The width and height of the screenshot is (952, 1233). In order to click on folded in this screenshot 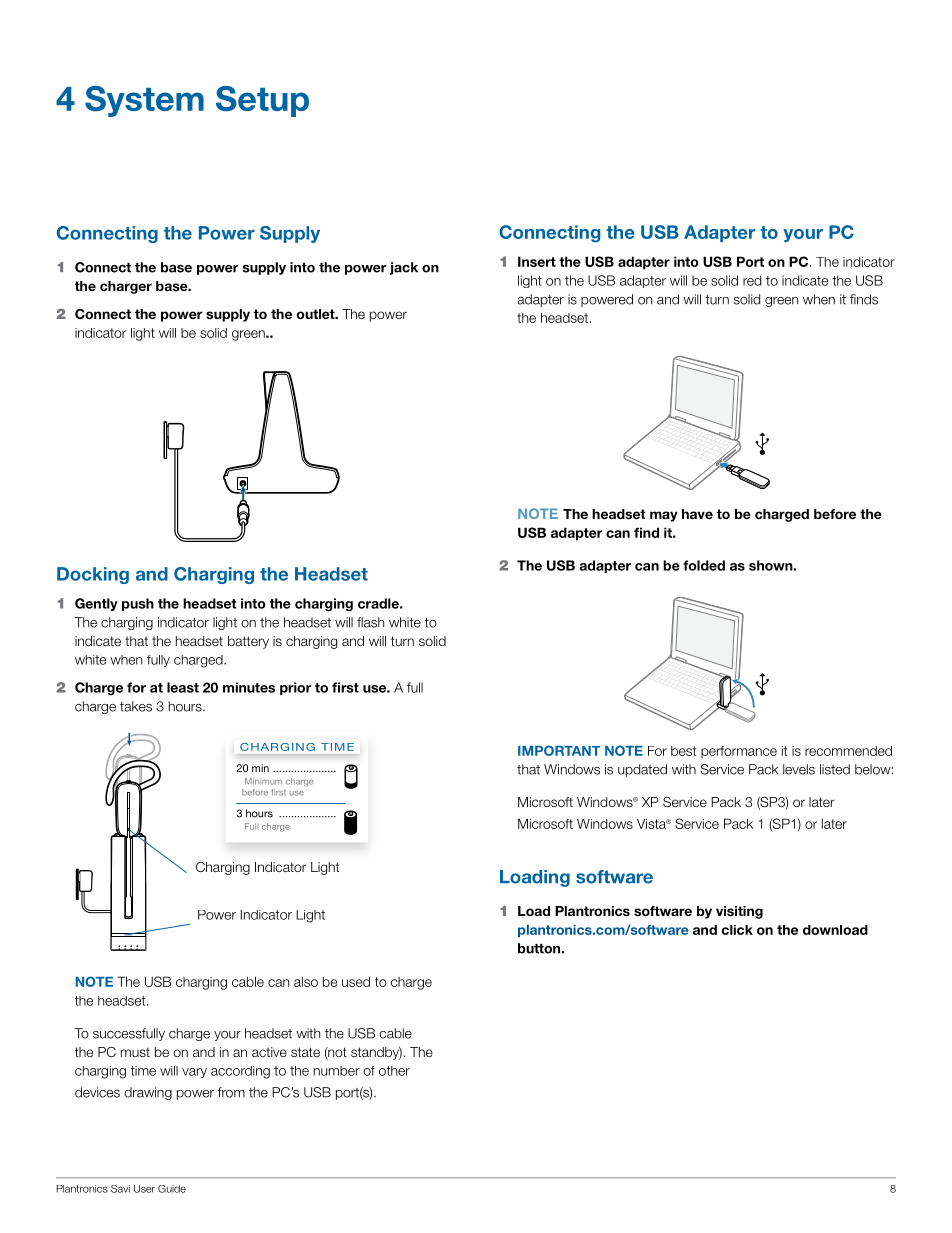, I will do `click(704, 565)`.
